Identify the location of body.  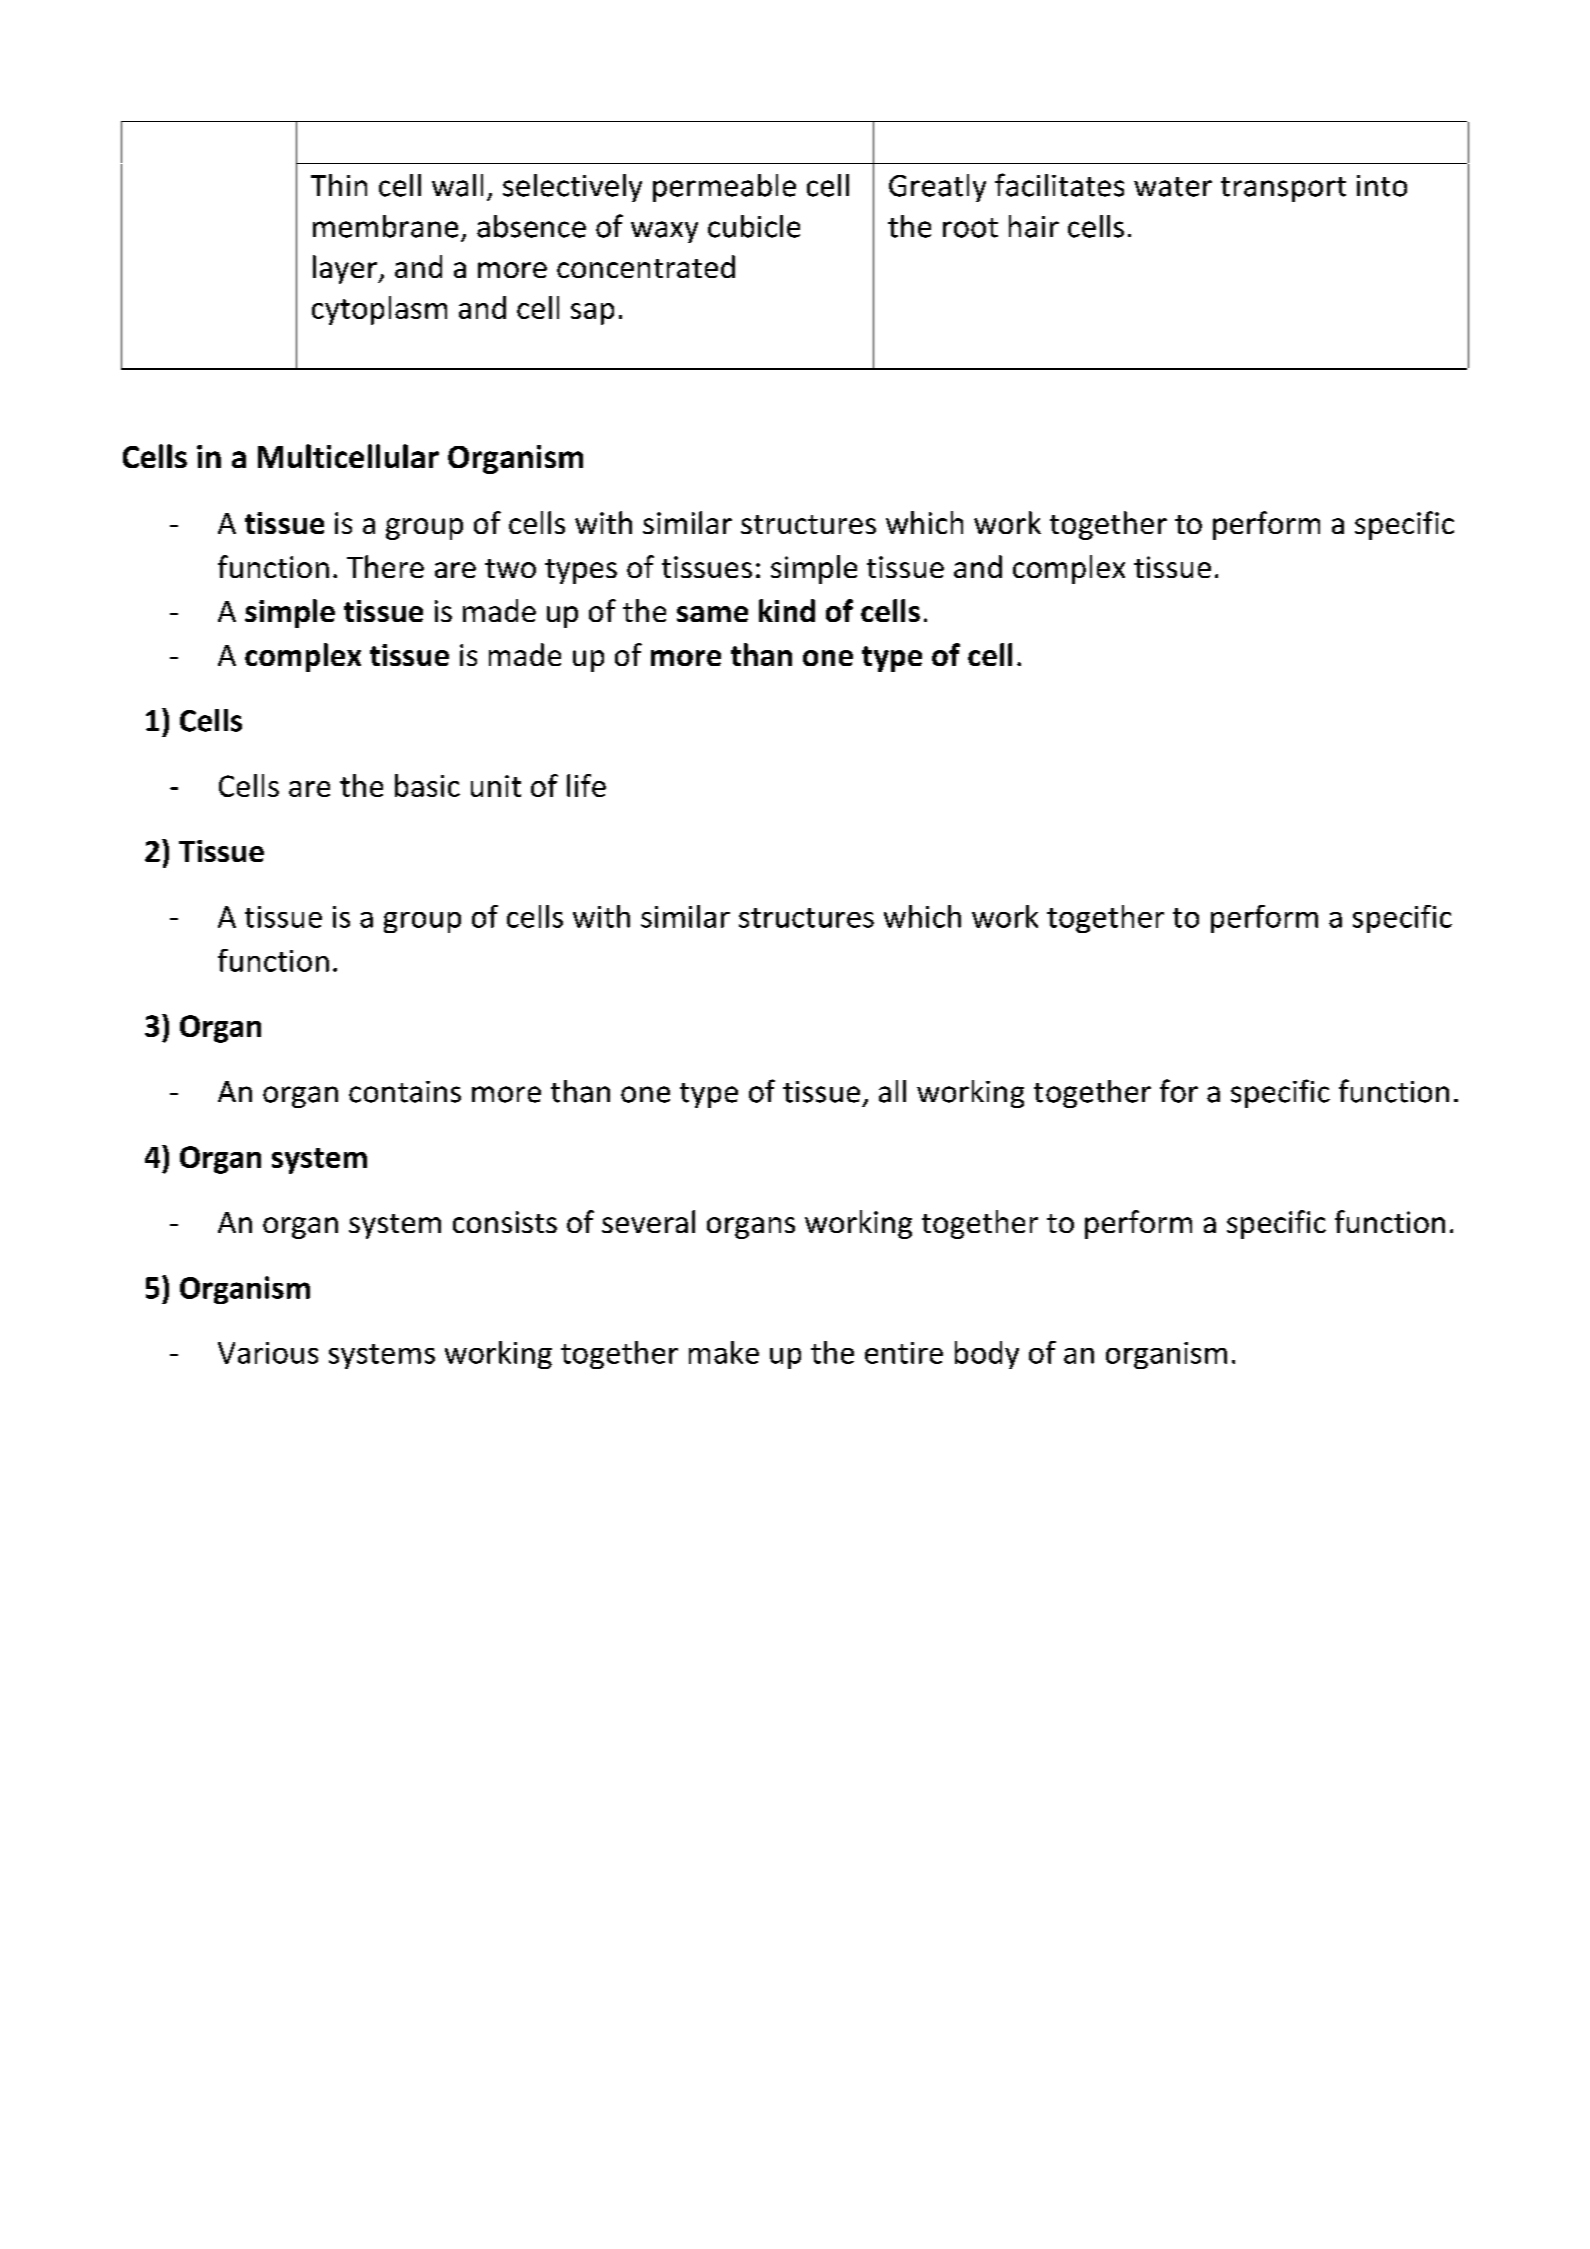
(987, 1355).
